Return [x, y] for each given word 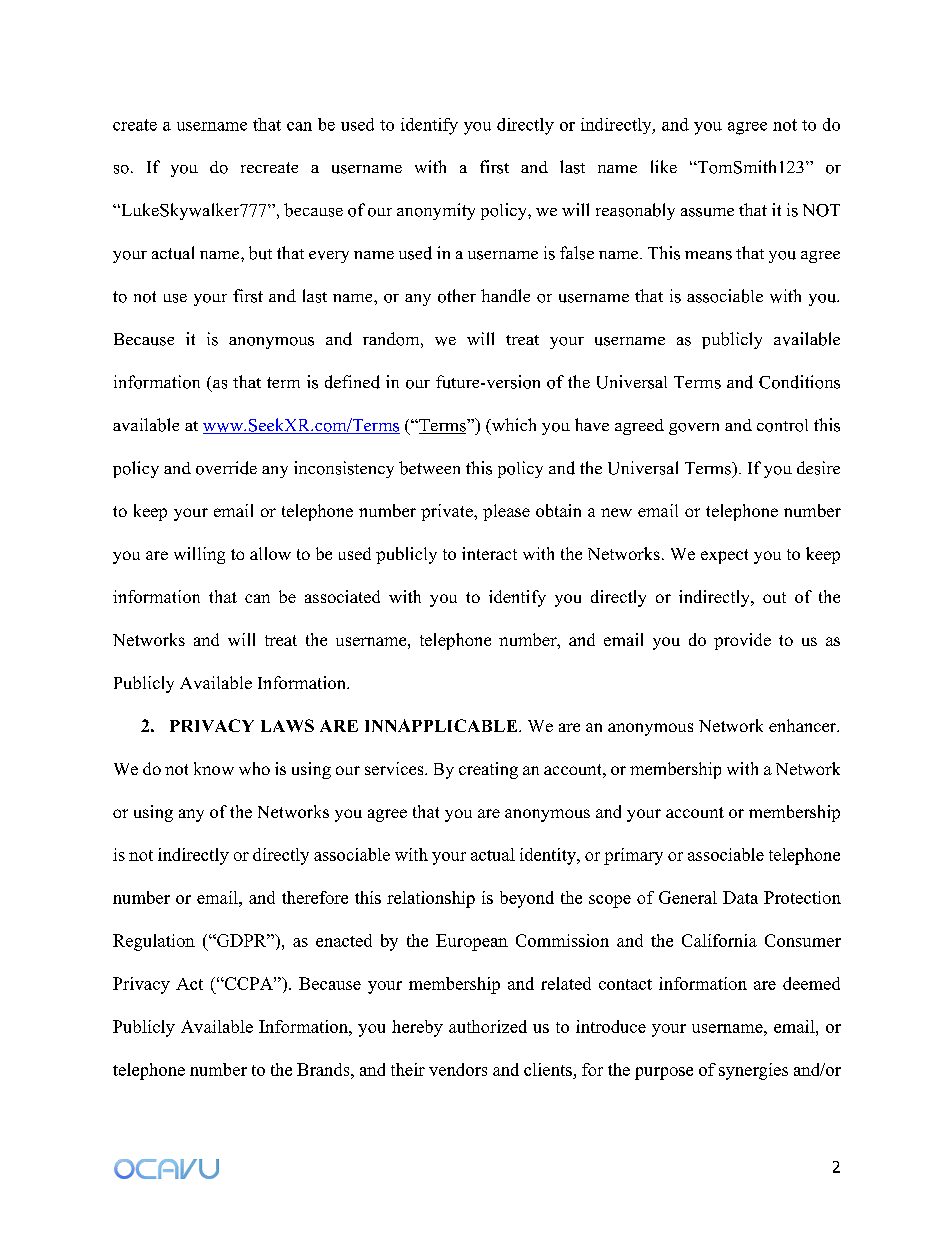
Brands [324, 1069]
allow [270, 553]
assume [707, 212]
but [260, 253]
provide [742, 641]
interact [489, 553]
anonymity [436, 211]
